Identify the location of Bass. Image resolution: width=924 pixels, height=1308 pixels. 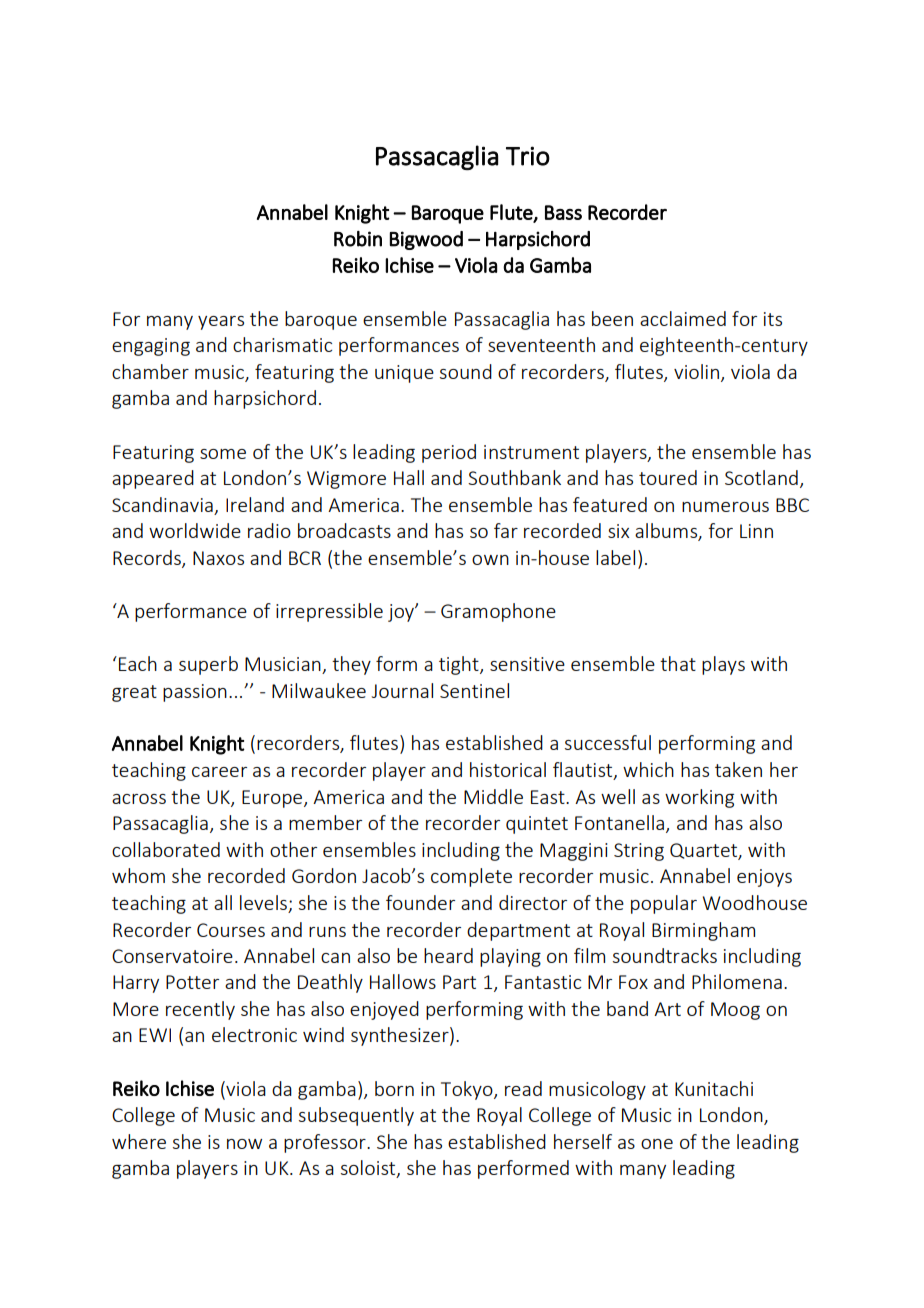
(563, 212).
